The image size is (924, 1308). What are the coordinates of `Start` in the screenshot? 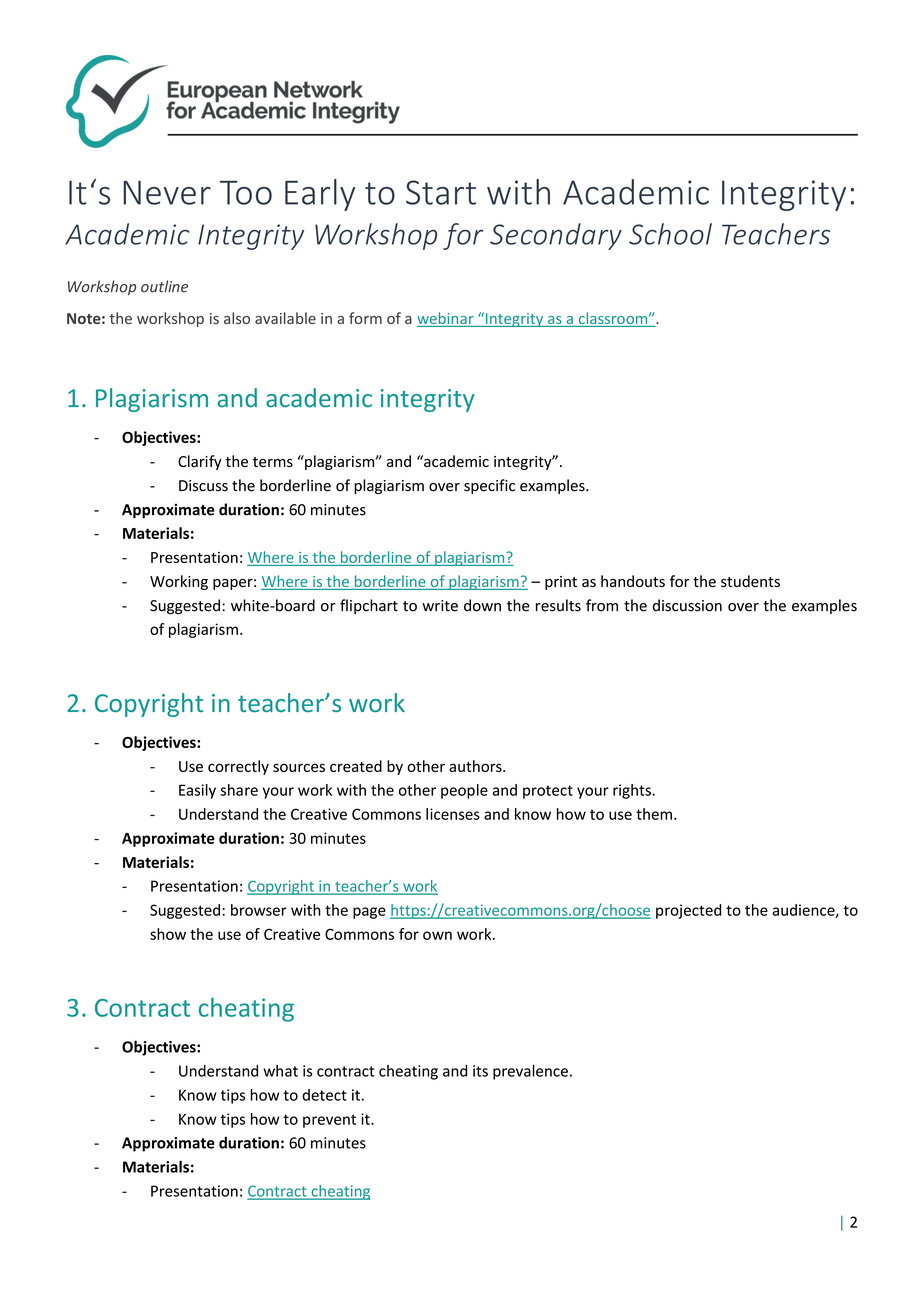 It's located at (441, 192).
